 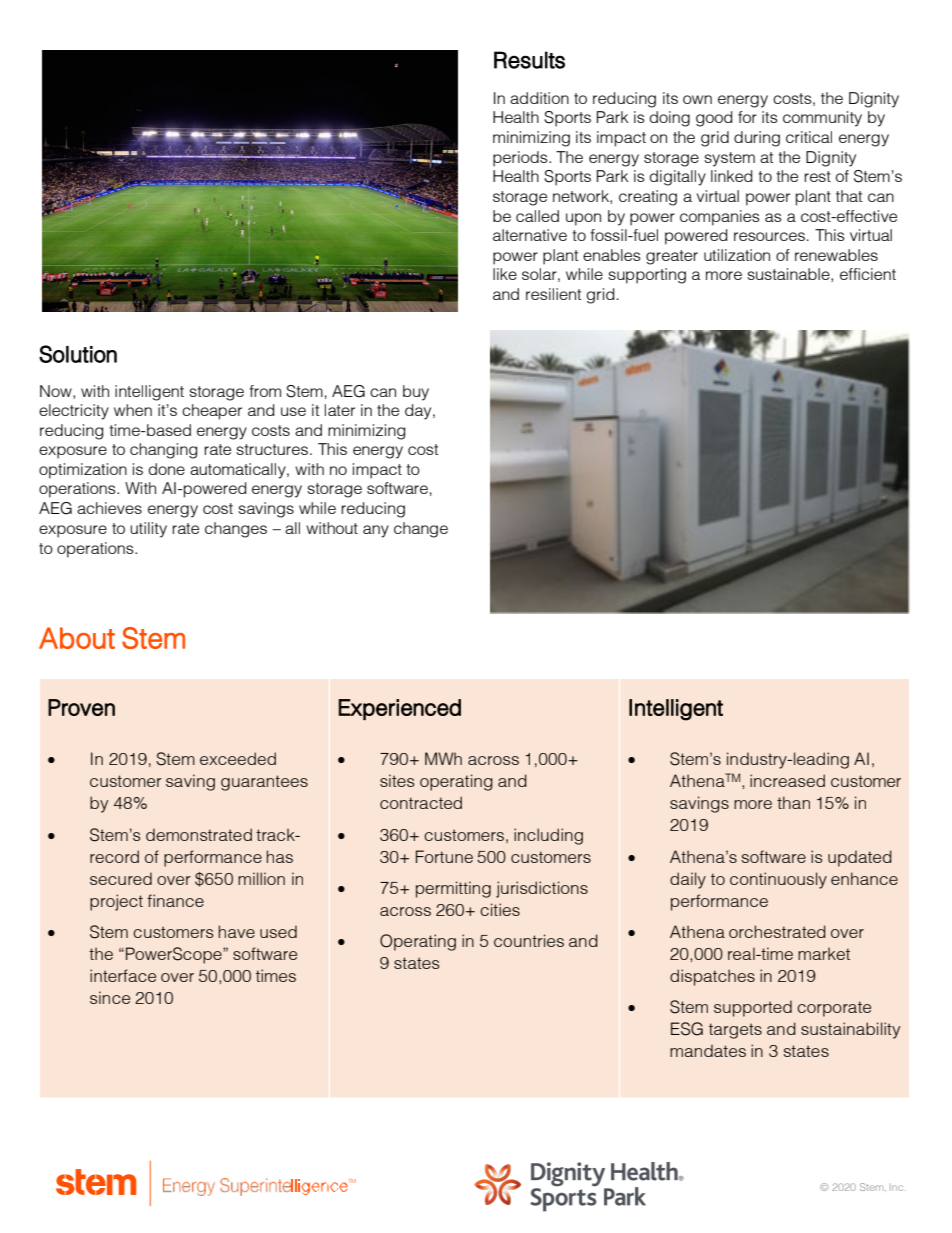 I want to click on Proven, so click(x=81, y=707).
